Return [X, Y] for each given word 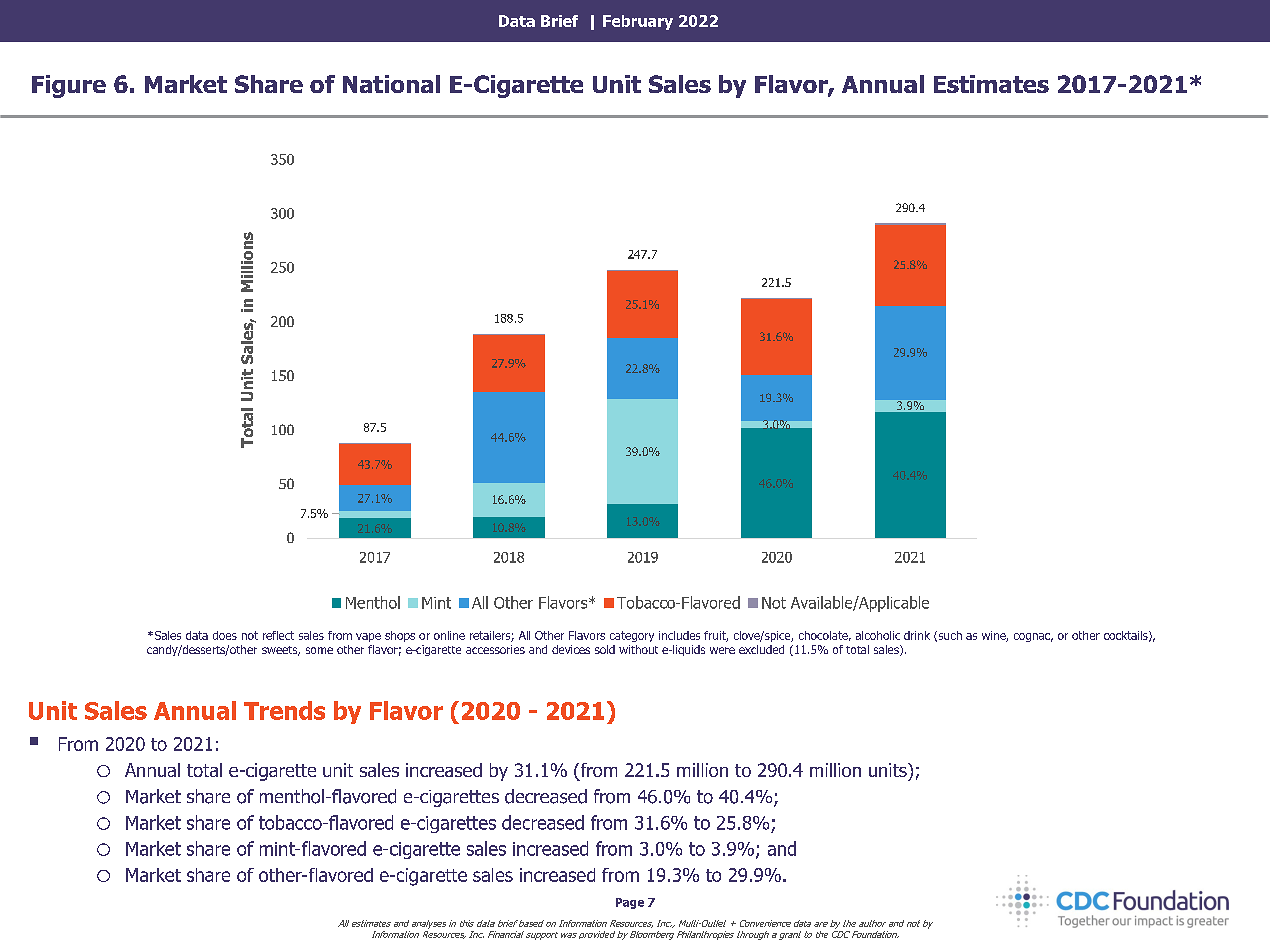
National [391, 84]
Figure [69, 86]
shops [400, 636]
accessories [495, 649]
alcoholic [878, 635]
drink [917, 635]
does [225, 635]
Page [630, 903]
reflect [278, 635]
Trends [284, 710]
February [638, 22]
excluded [761, 649]
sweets [281, 651]
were [722, 650]
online [449, 635]
